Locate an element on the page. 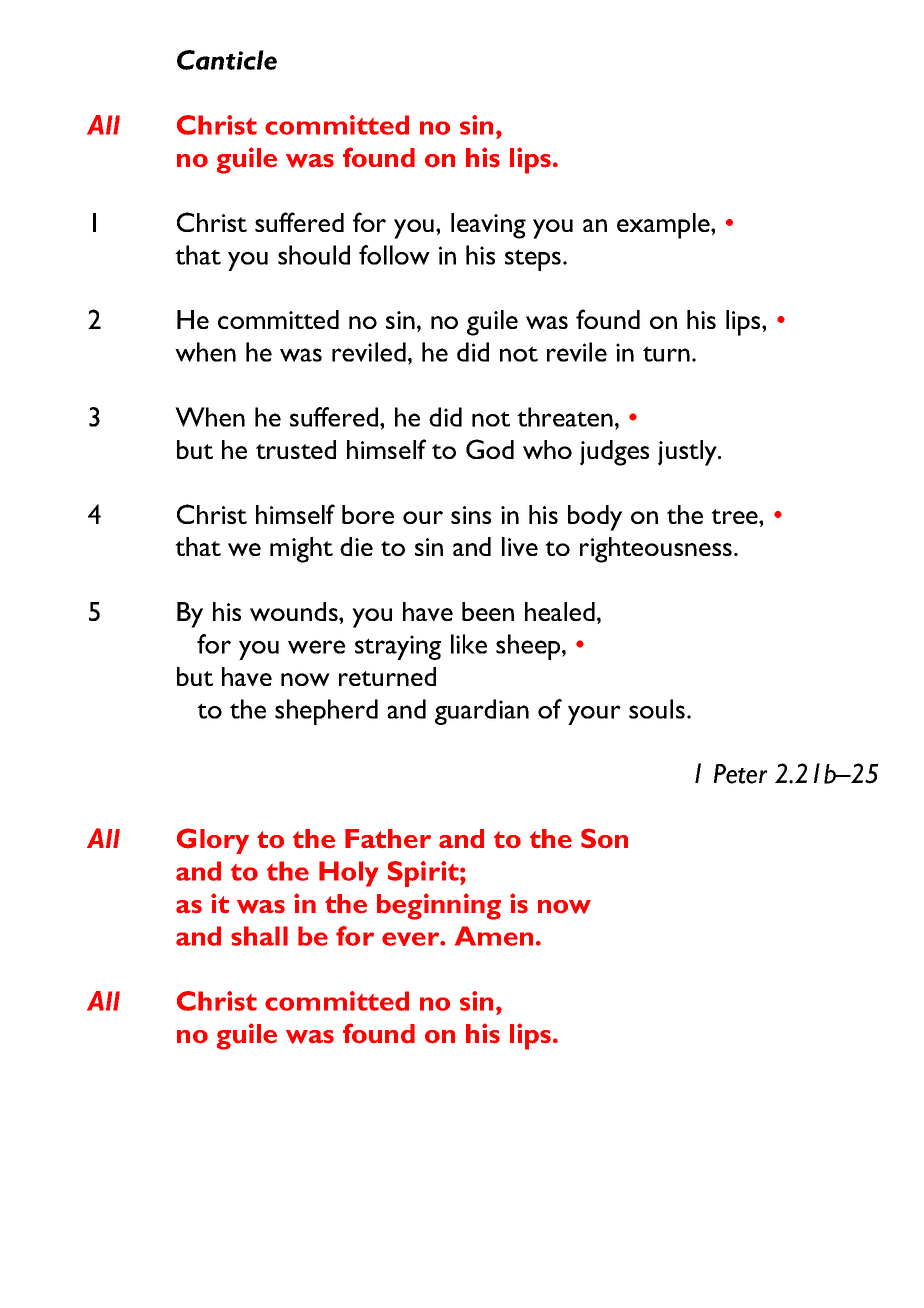 The image size is (924, 1308). leaving is located at coordinates (488, 226).
